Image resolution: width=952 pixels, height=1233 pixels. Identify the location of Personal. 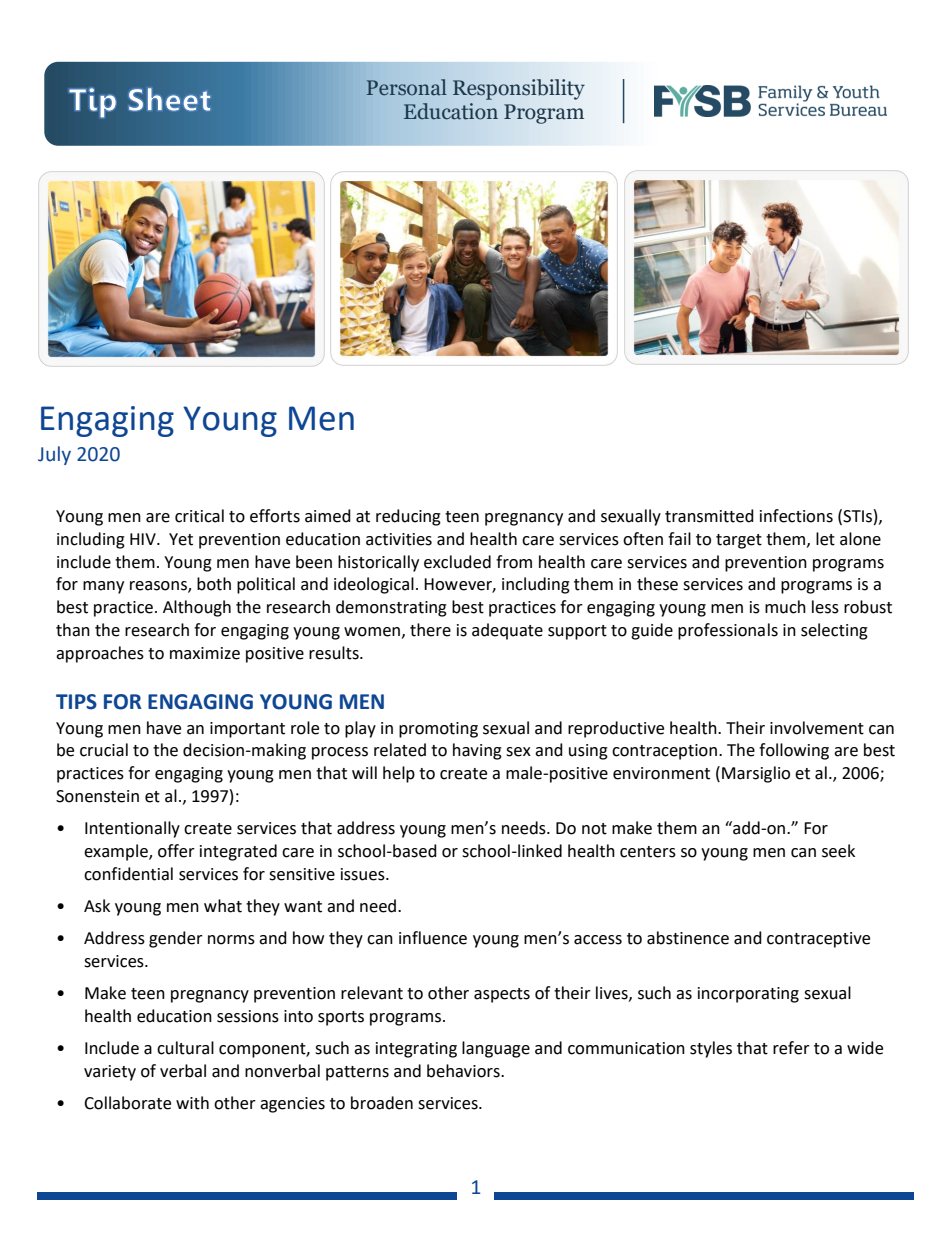
(406, 87).
